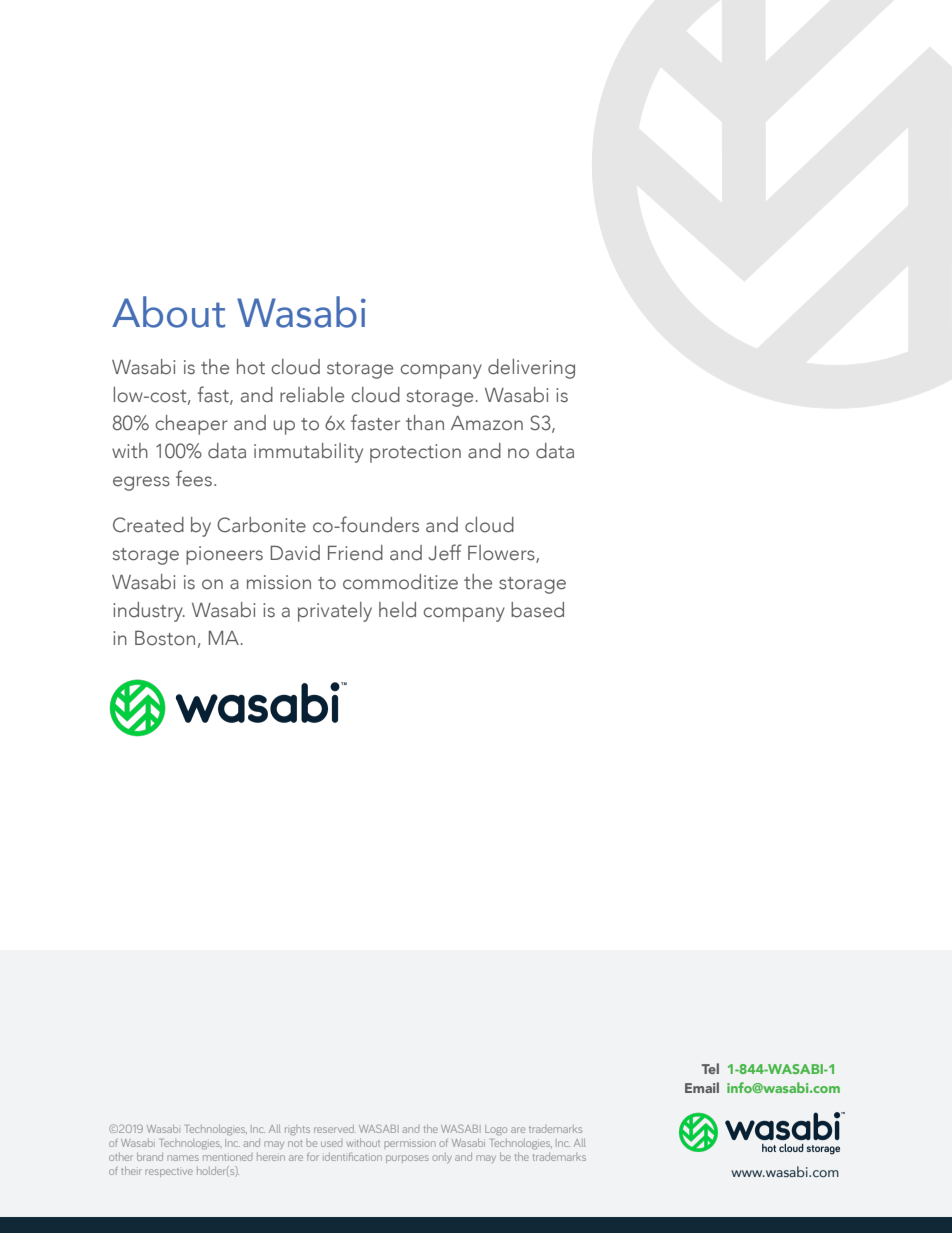 This image has width=952, height=1233. What do you see at coordinates (531, 369) in the image?
I see `delivering` at bounding box center [531, 369].
